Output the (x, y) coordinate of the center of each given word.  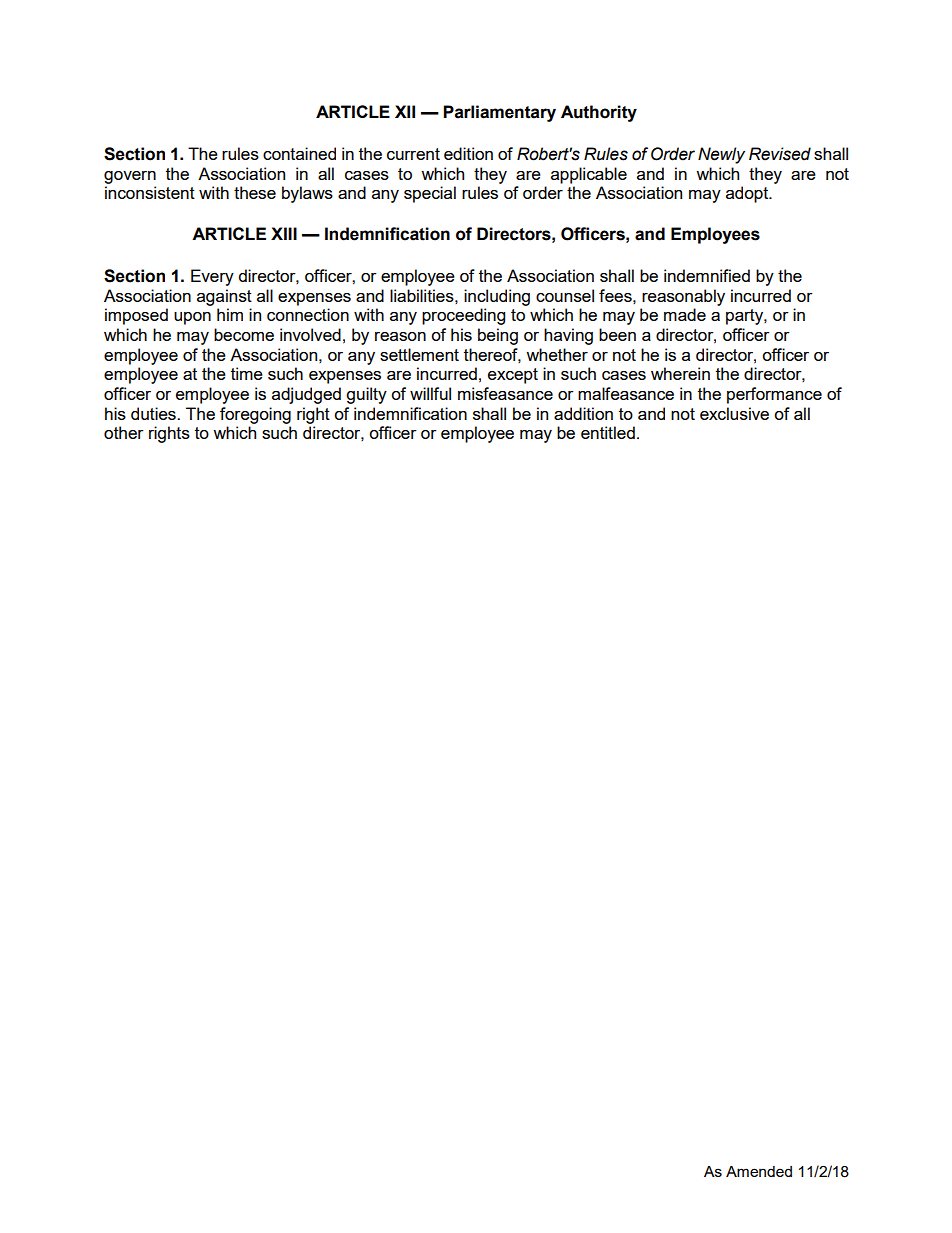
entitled (608, 432)
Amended (759, 1171)
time (247, 373)
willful (430, 393)
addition (583, 413)
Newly (721, 155)
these (255, 192)
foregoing (255, 415)
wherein (680, 373)
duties (154, 413)
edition (468, 153)
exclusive (734, 413)
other (124, 432)
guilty (366, 395)
